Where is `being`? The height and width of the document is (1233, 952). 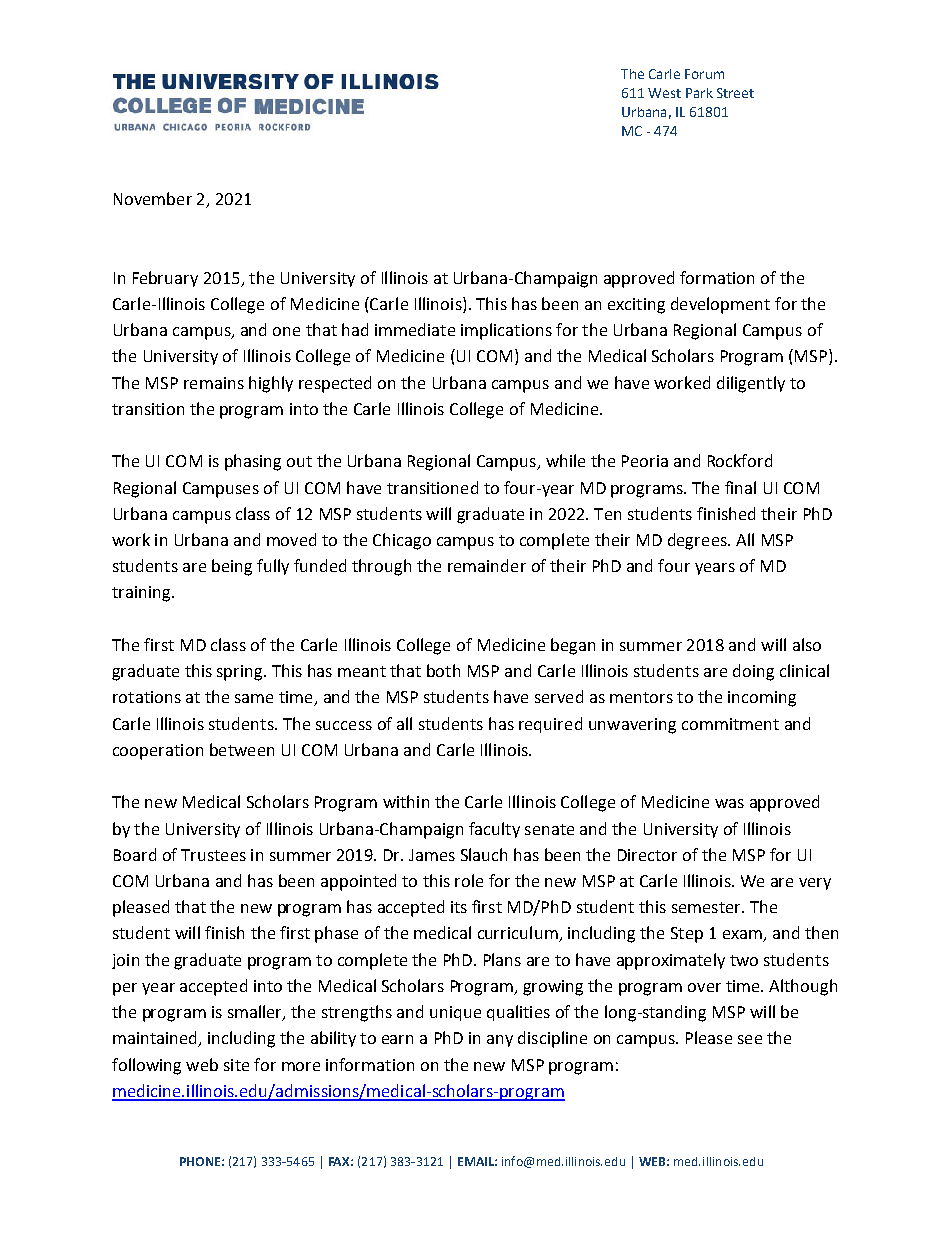
being is located at coordinates (232, 567).
